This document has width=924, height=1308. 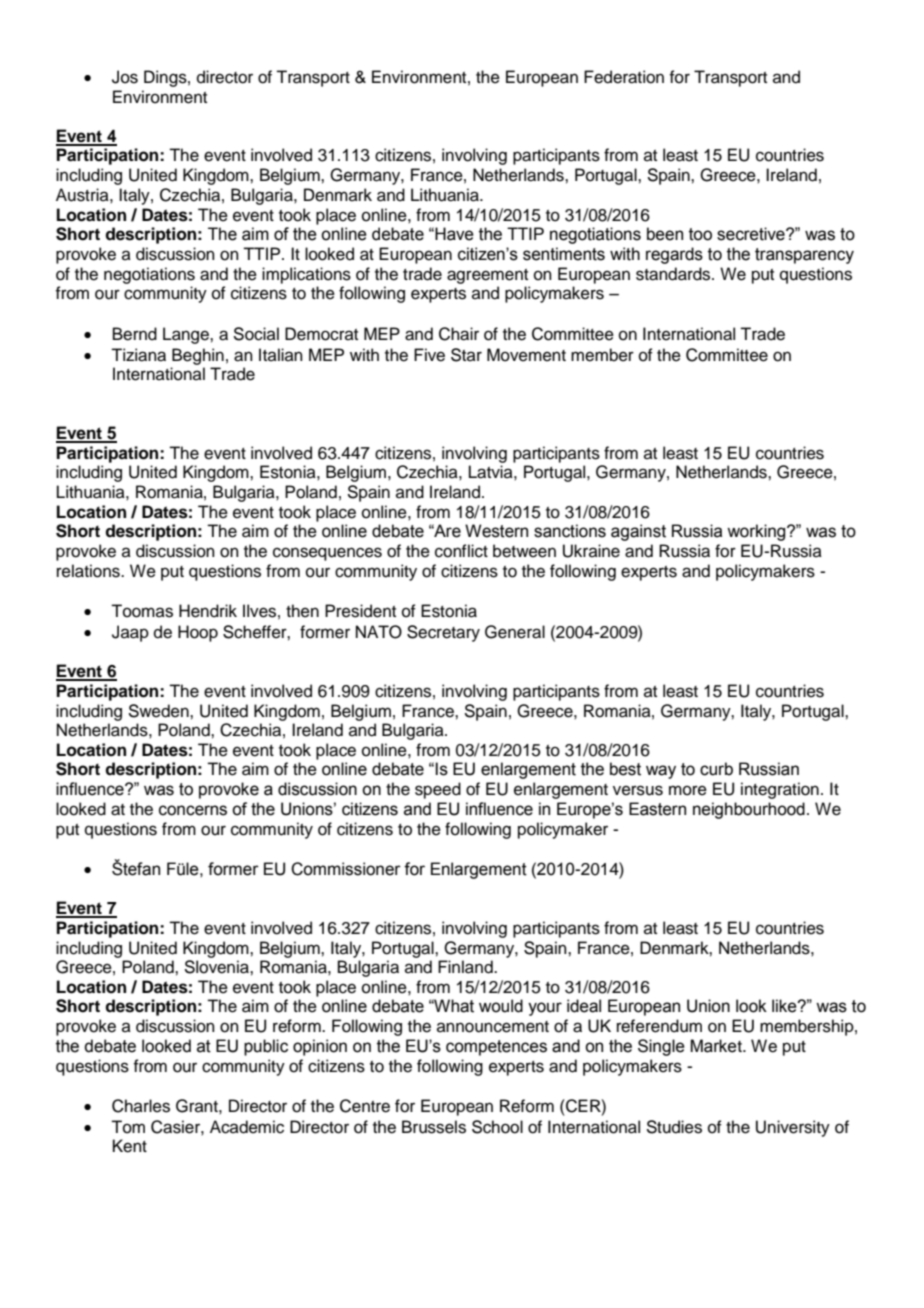 I want to click on Federation, so click(x=624, y=77).
